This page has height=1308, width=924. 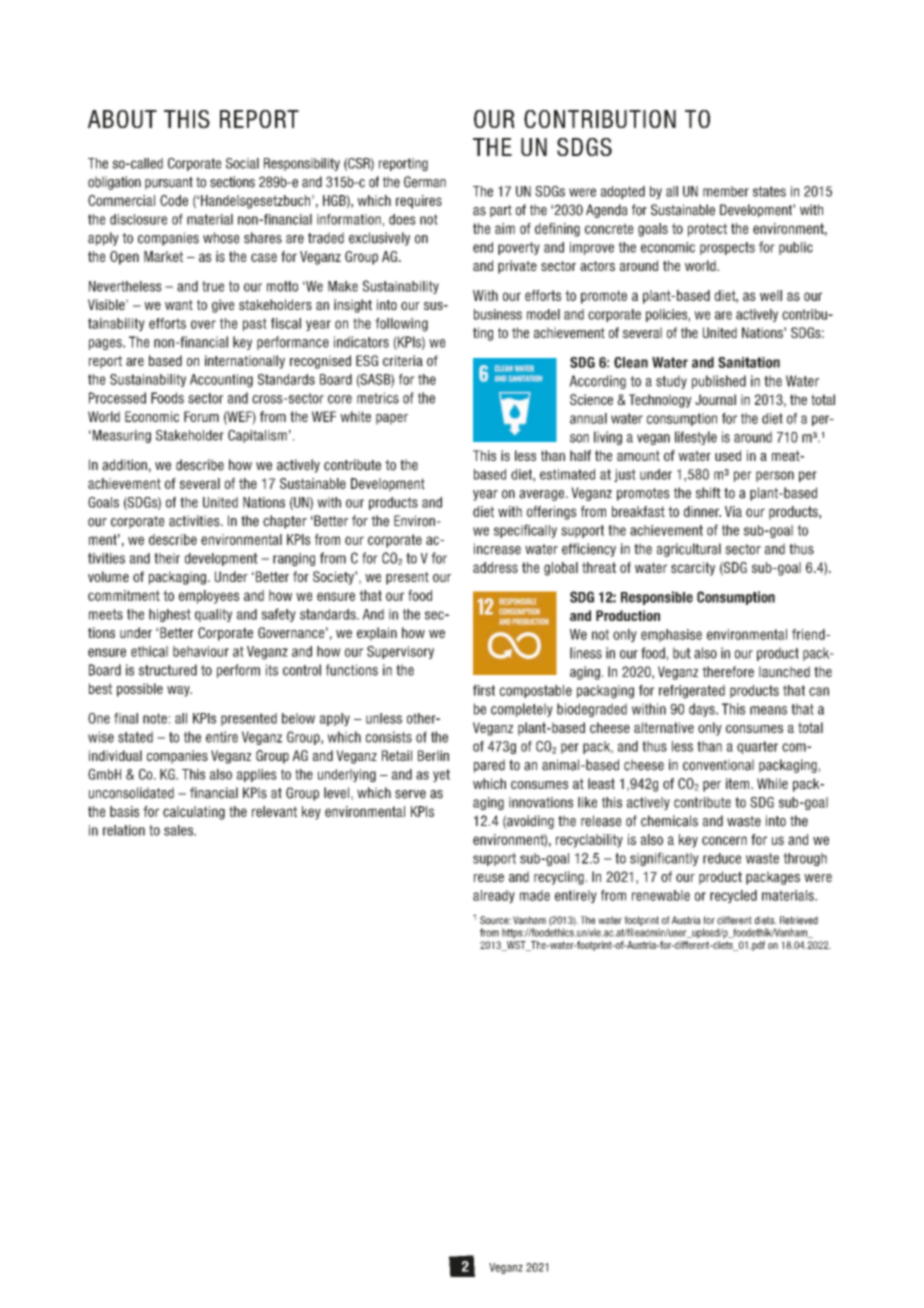 I want to click on already, so click(x=494, y=896).
